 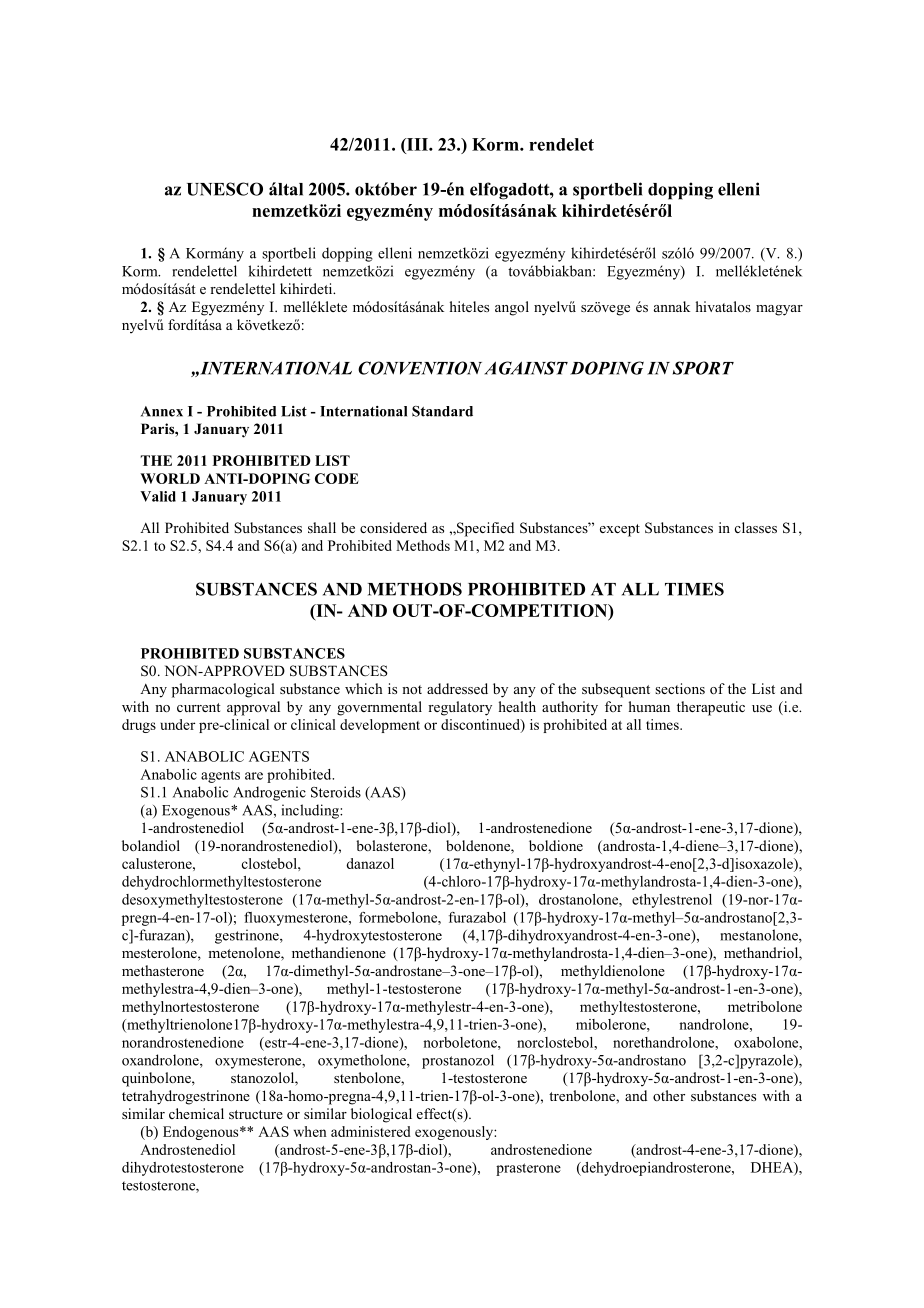 What do you see at coordinates (457, 688) in the page?
I see `addressed` at bounding box center [457, 688].
